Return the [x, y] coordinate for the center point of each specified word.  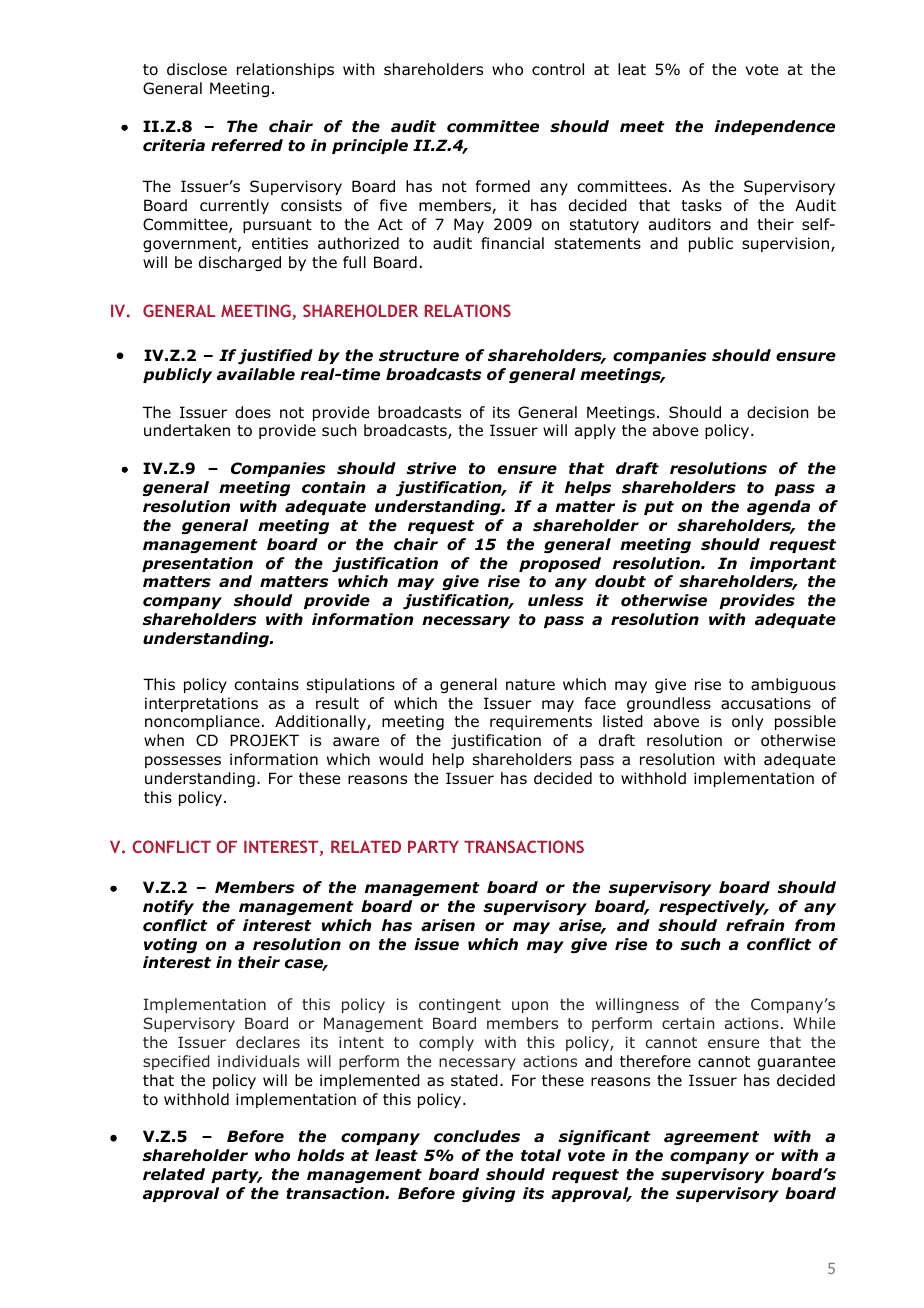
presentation [197, 564]
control [558, 69]
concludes [477, 1136]
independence [775, 127]
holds [321, 1155]
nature [530, 684]
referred [247, 145]
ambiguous [793, 685]
